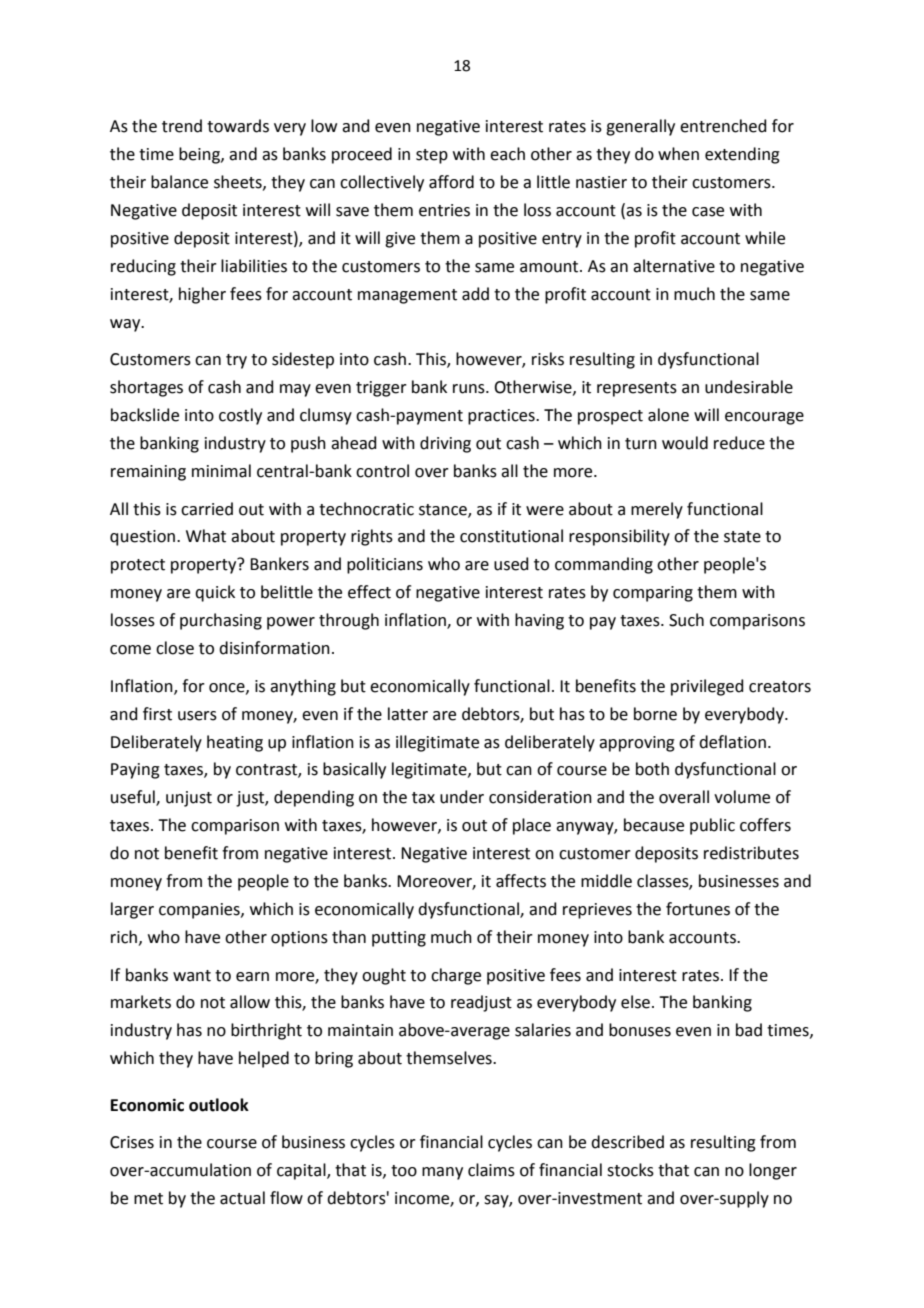 This screenshot has height=1308, width=924. What do you see at coordinates (192, 976) in the screenshot?
I see `want` at bounding box center [192, 976].
